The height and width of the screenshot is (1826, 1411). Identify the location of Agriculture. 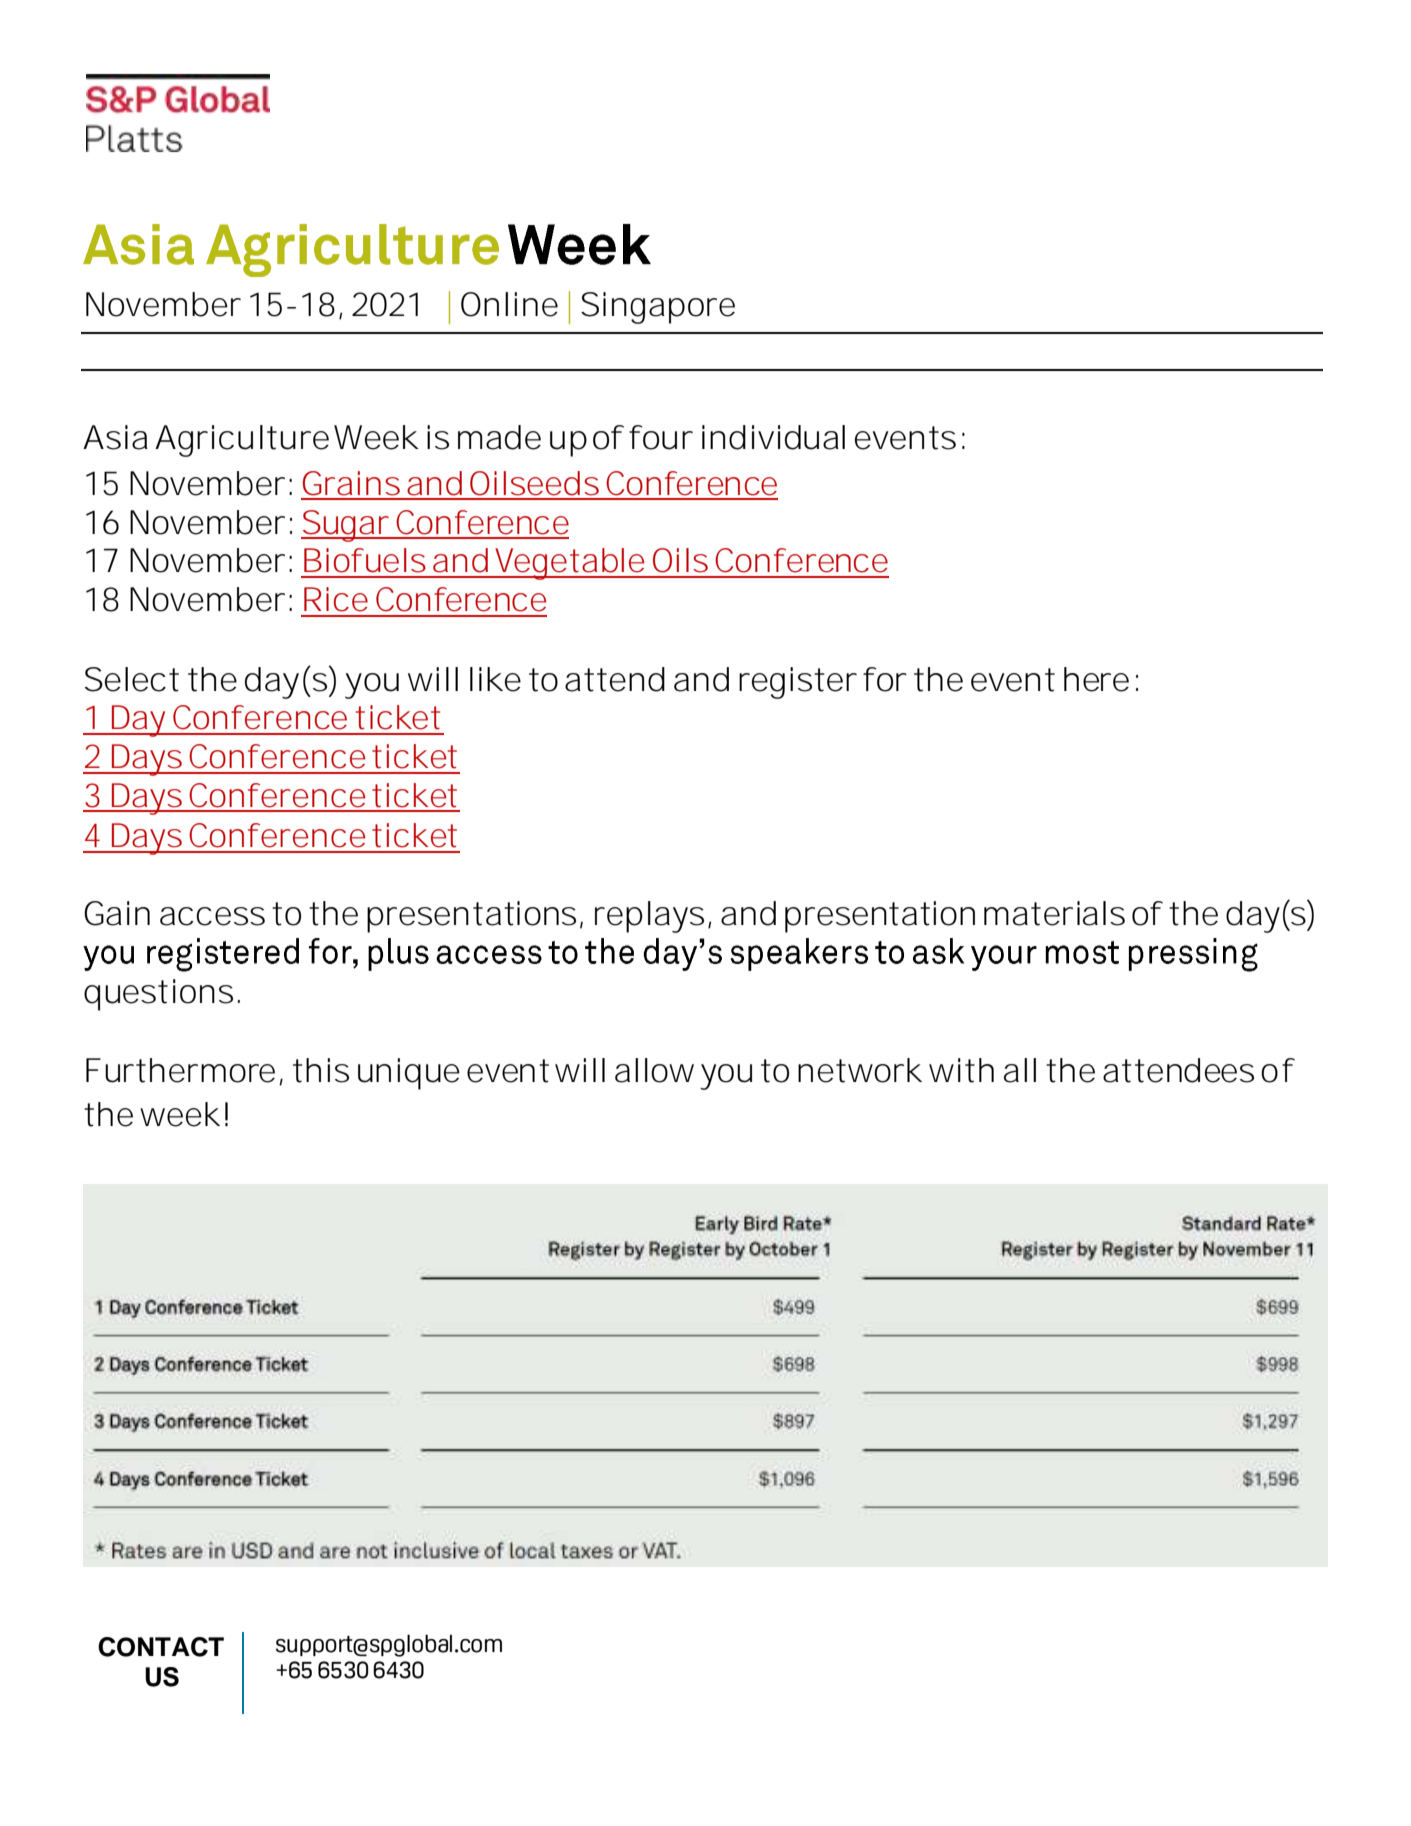
(242, 441).
